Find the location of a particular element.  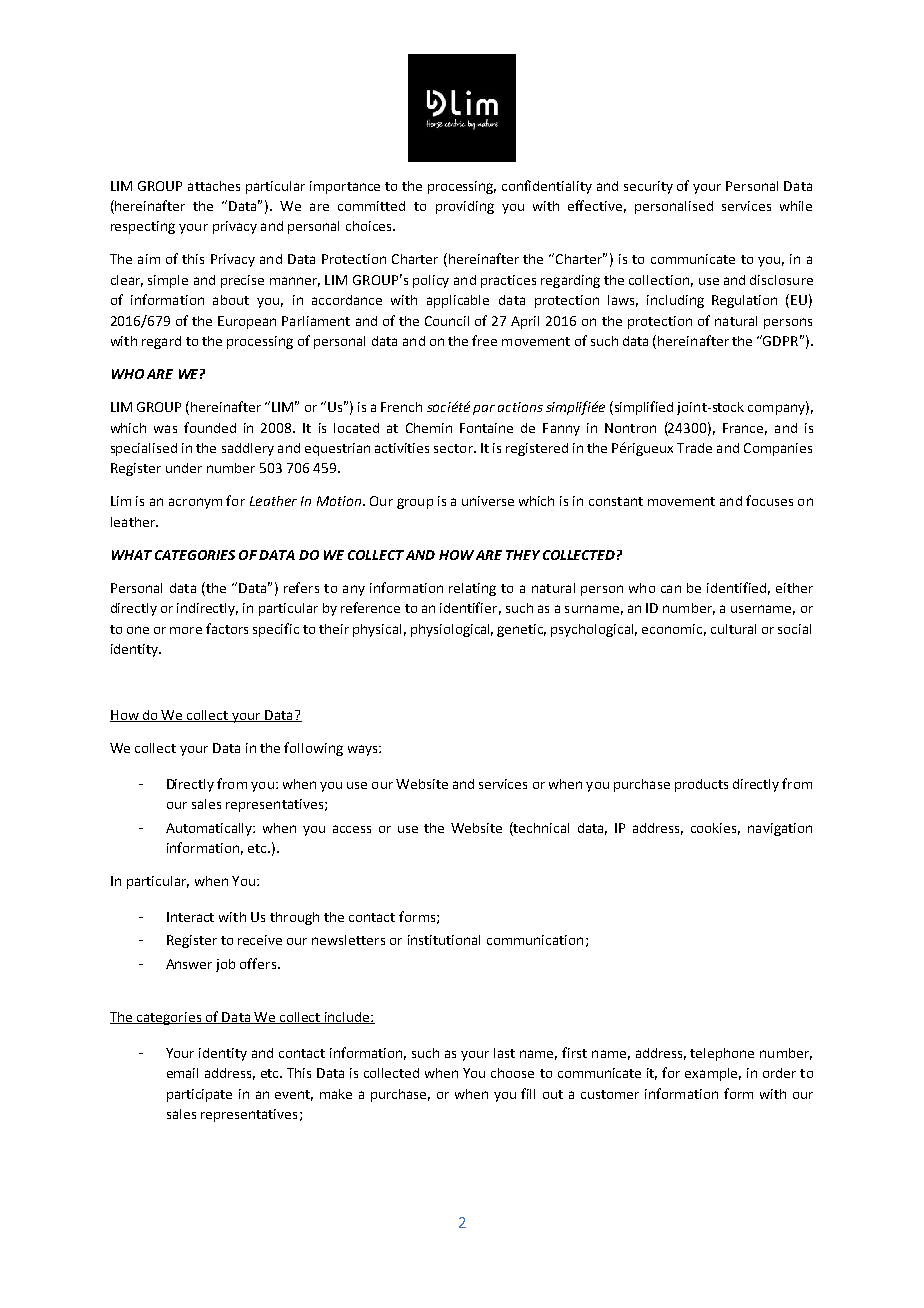

genetic is located at coordinates (521, 630).
